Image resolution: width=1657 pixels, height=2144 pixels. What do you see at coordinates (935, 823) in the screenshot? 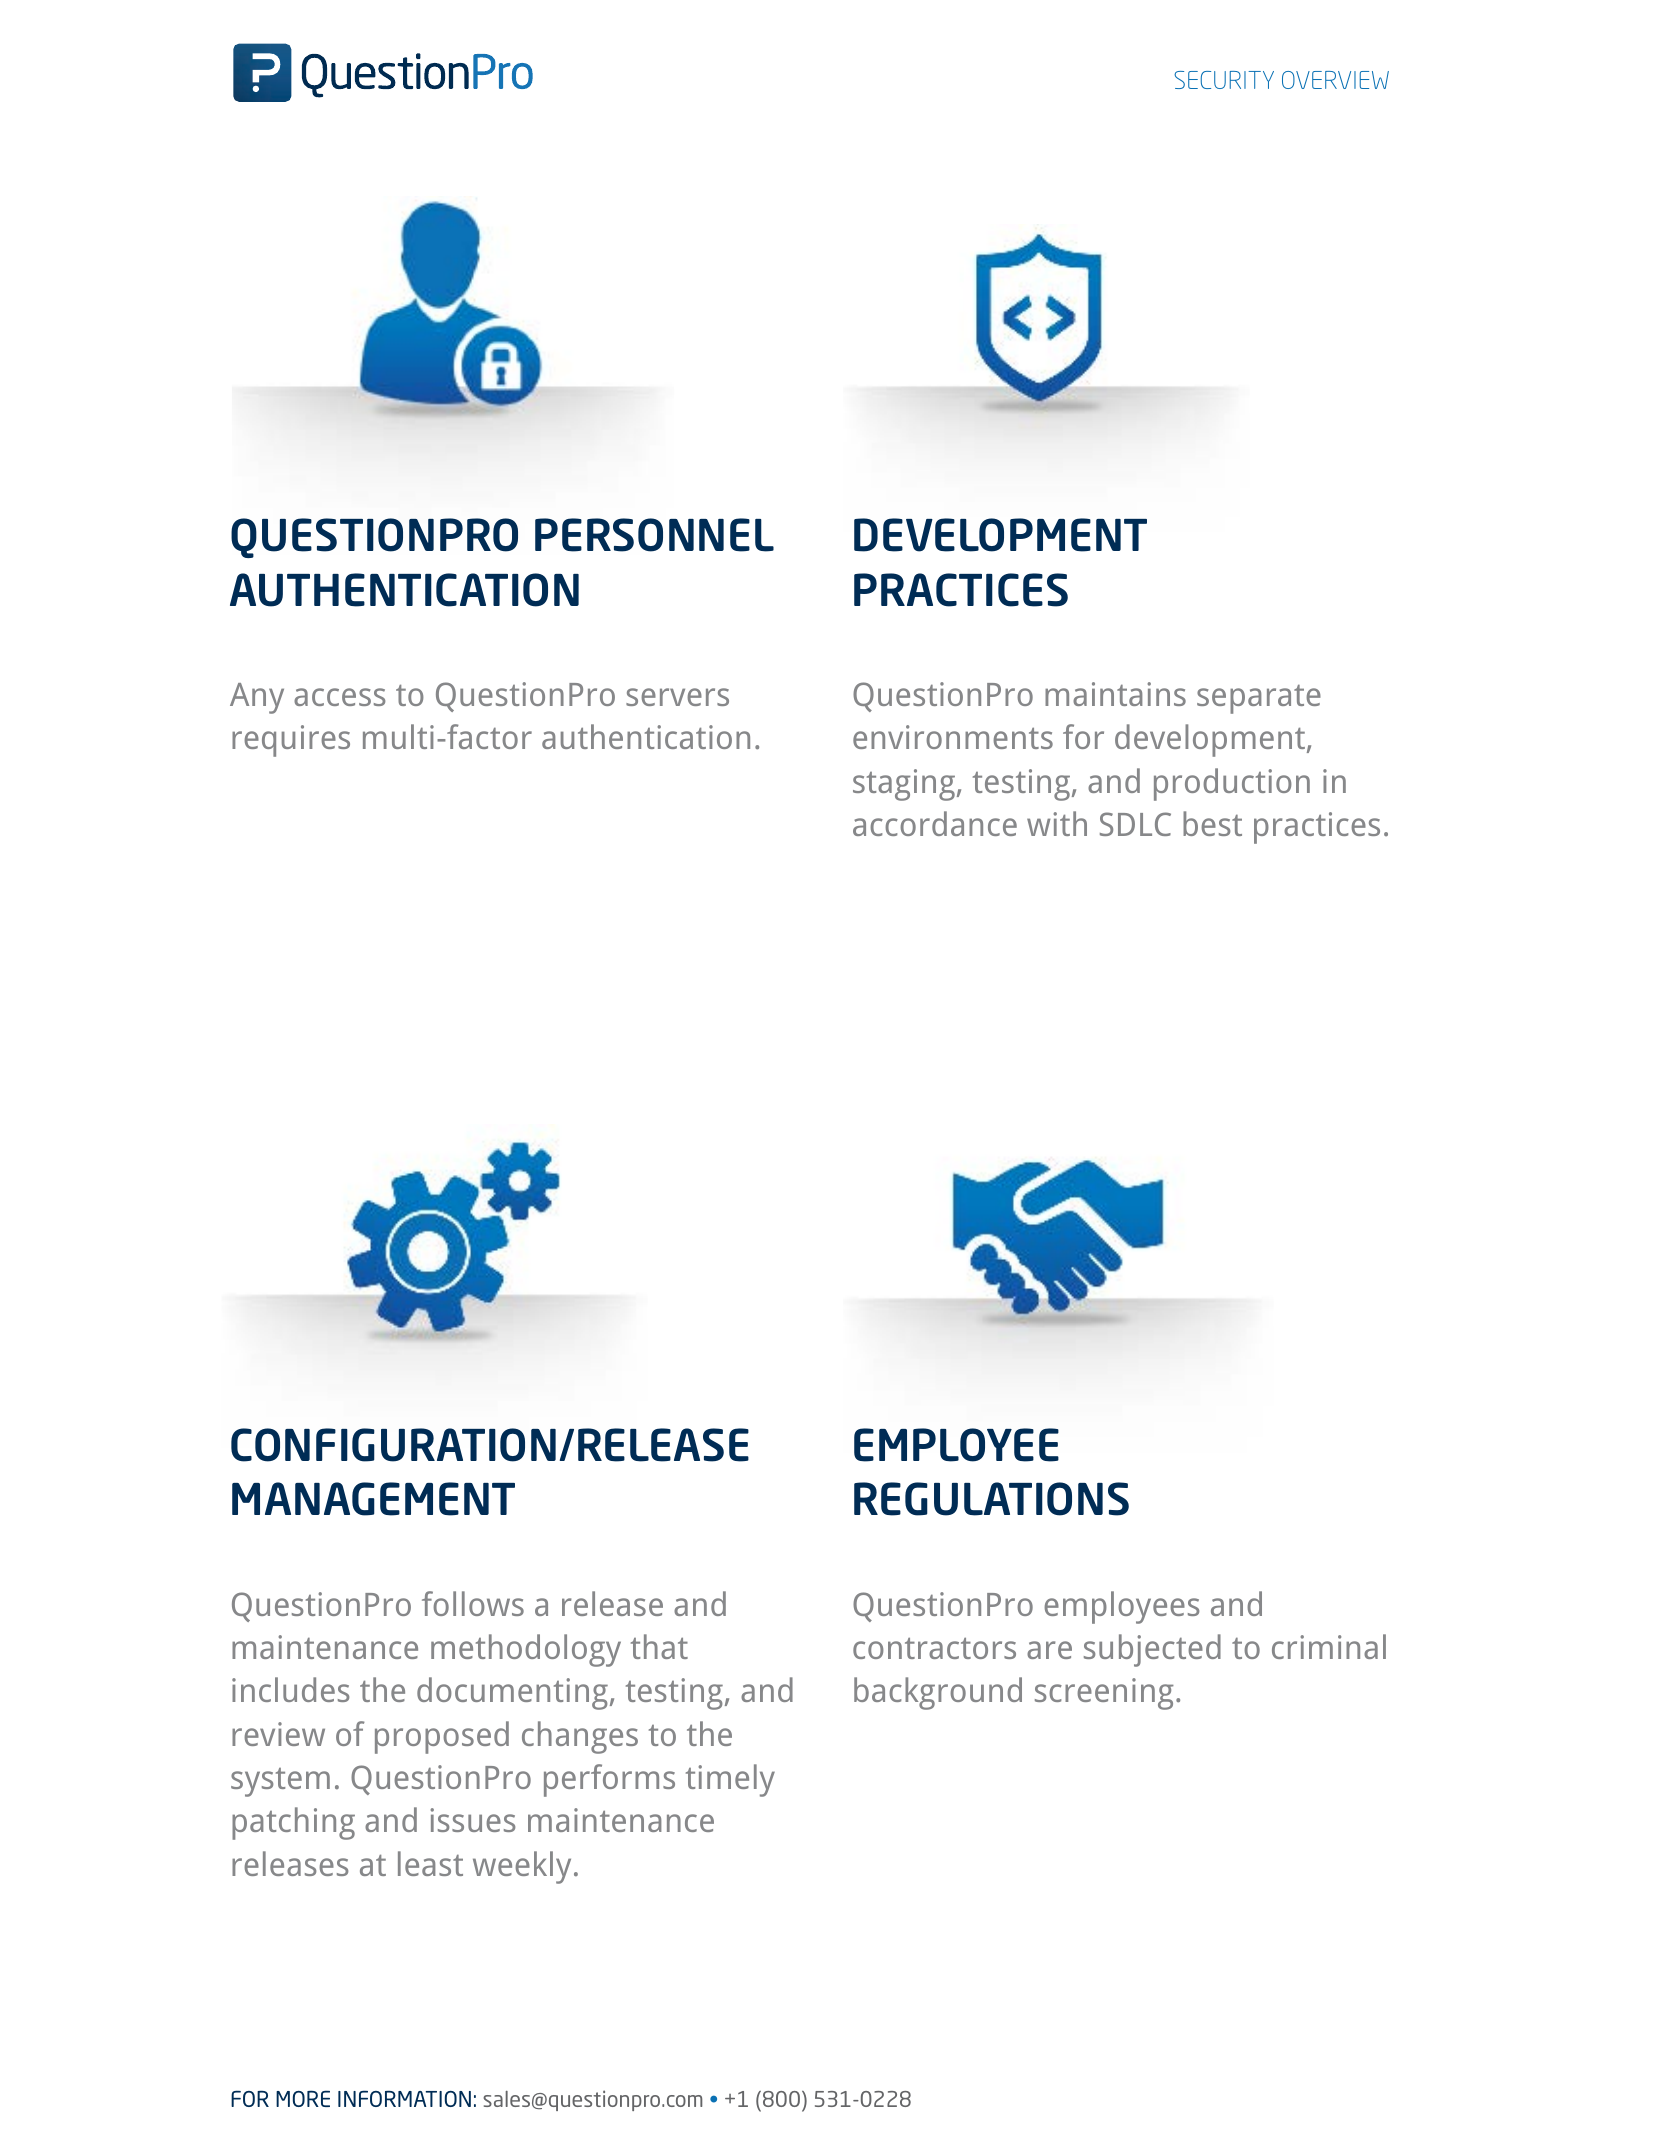
I see `accordance` at bounding box center [935, 823].
